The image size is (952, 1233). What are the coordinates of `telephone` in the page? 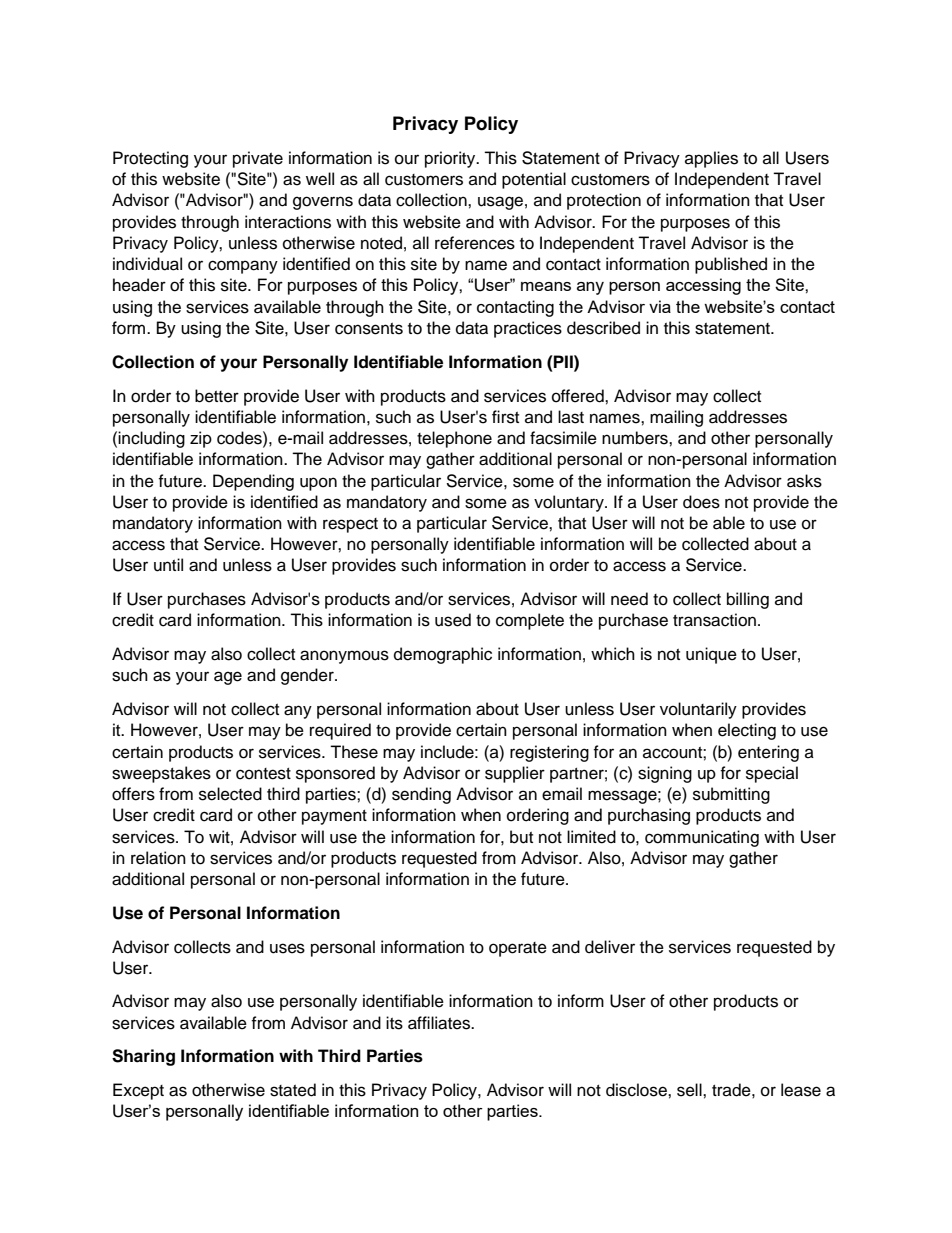 It's located at (454, 439).
